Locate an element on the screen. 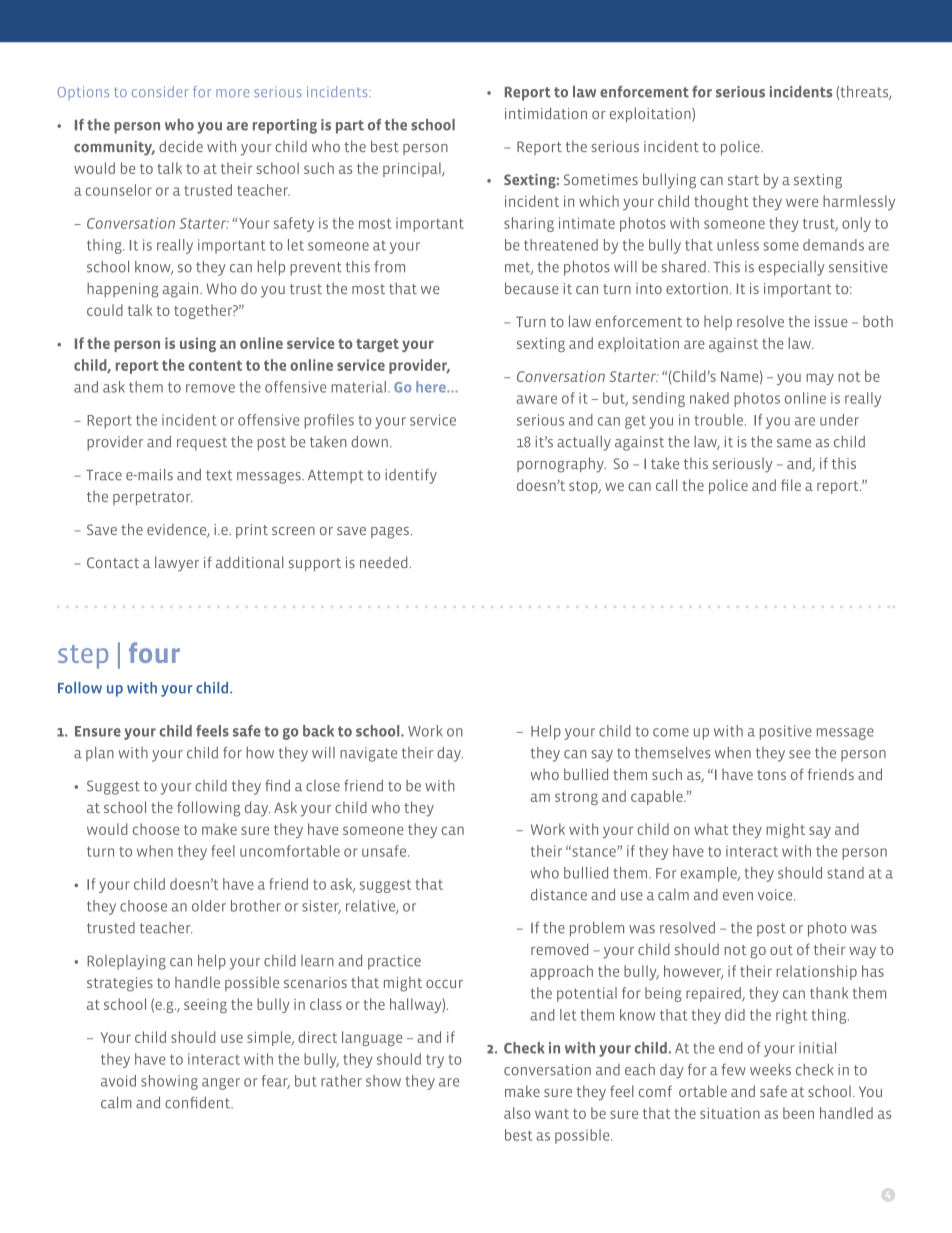 The width and height of the screenshot is (952, 1233). may is located at coordinates (820, 379).
